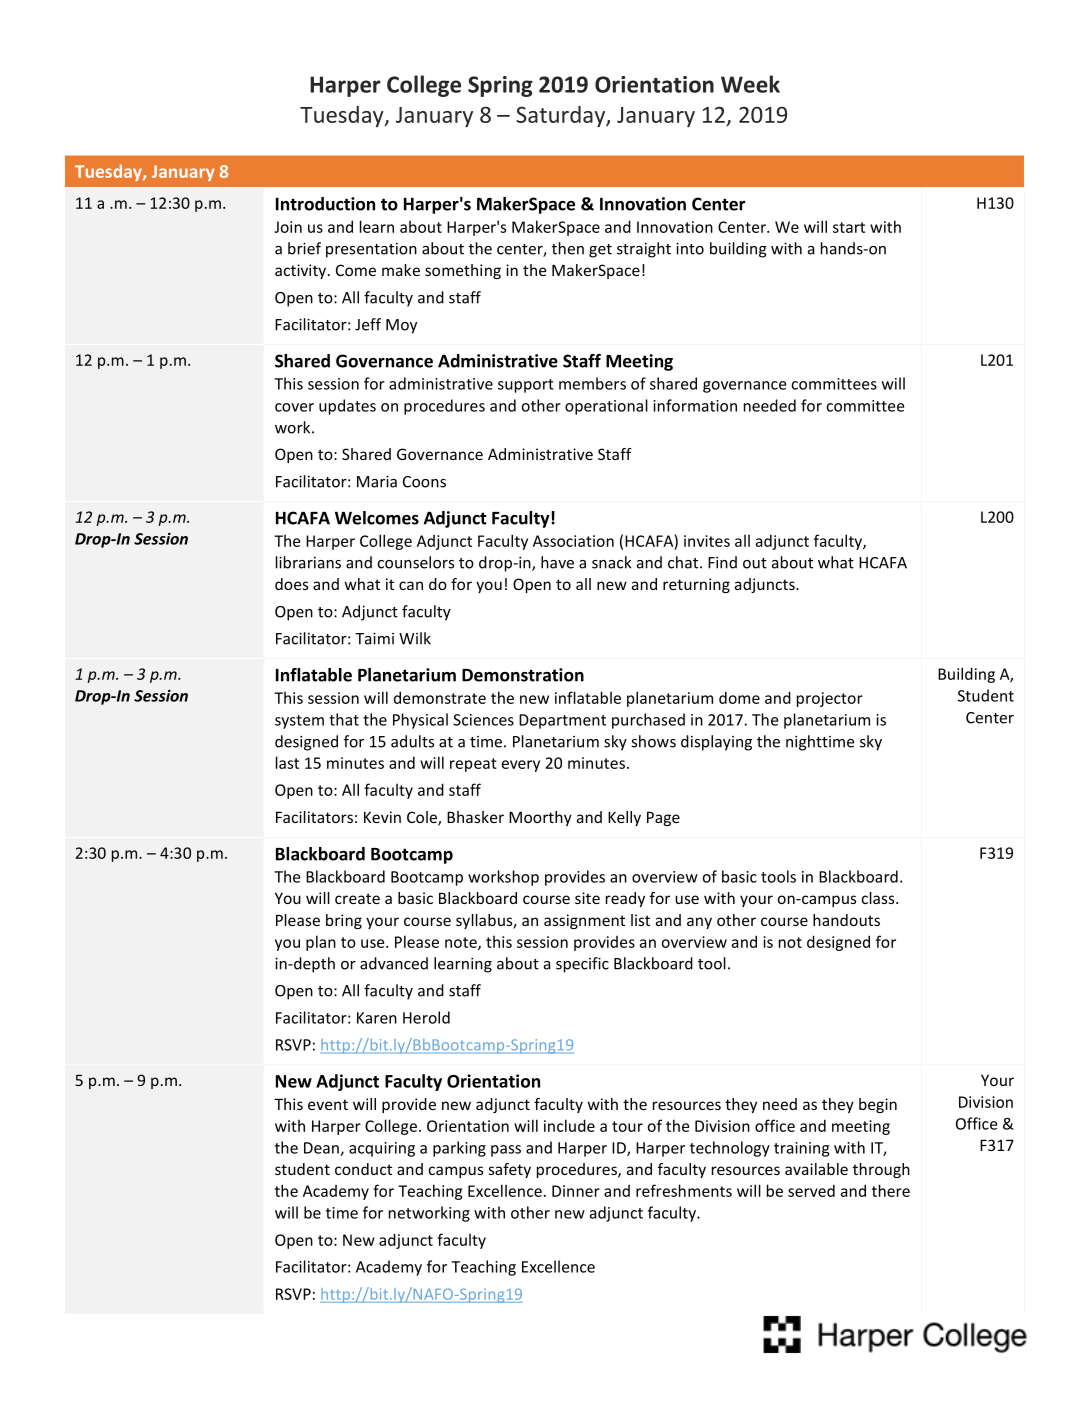 The width and height of the image is (1089, 1409). I want to click on conduct, so click(363, 1169).
